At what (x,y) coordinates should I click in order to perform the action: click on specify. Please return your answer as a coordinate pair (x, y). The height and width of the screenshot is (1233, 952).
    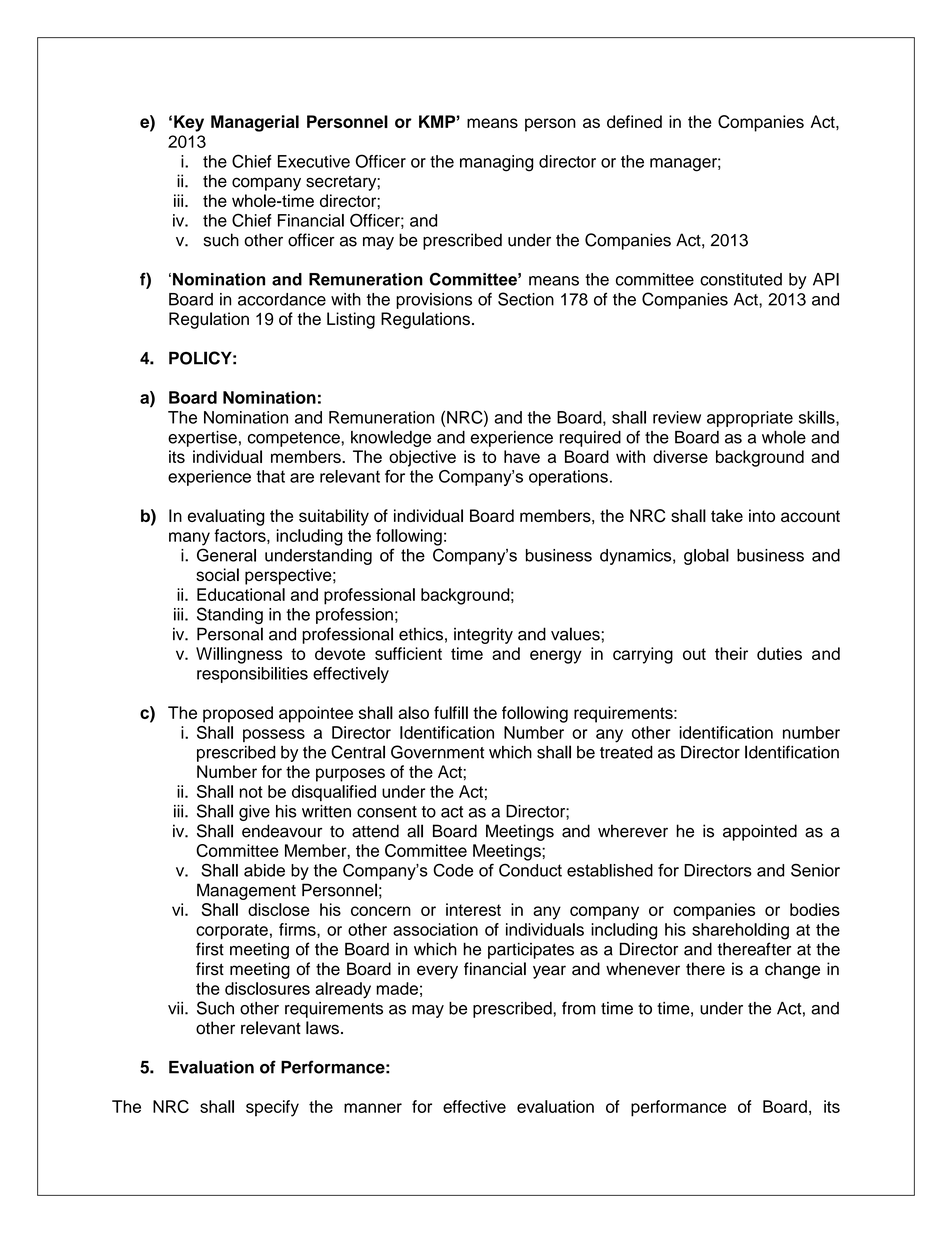
    Looking at the image, I should click on (272, 1108).
